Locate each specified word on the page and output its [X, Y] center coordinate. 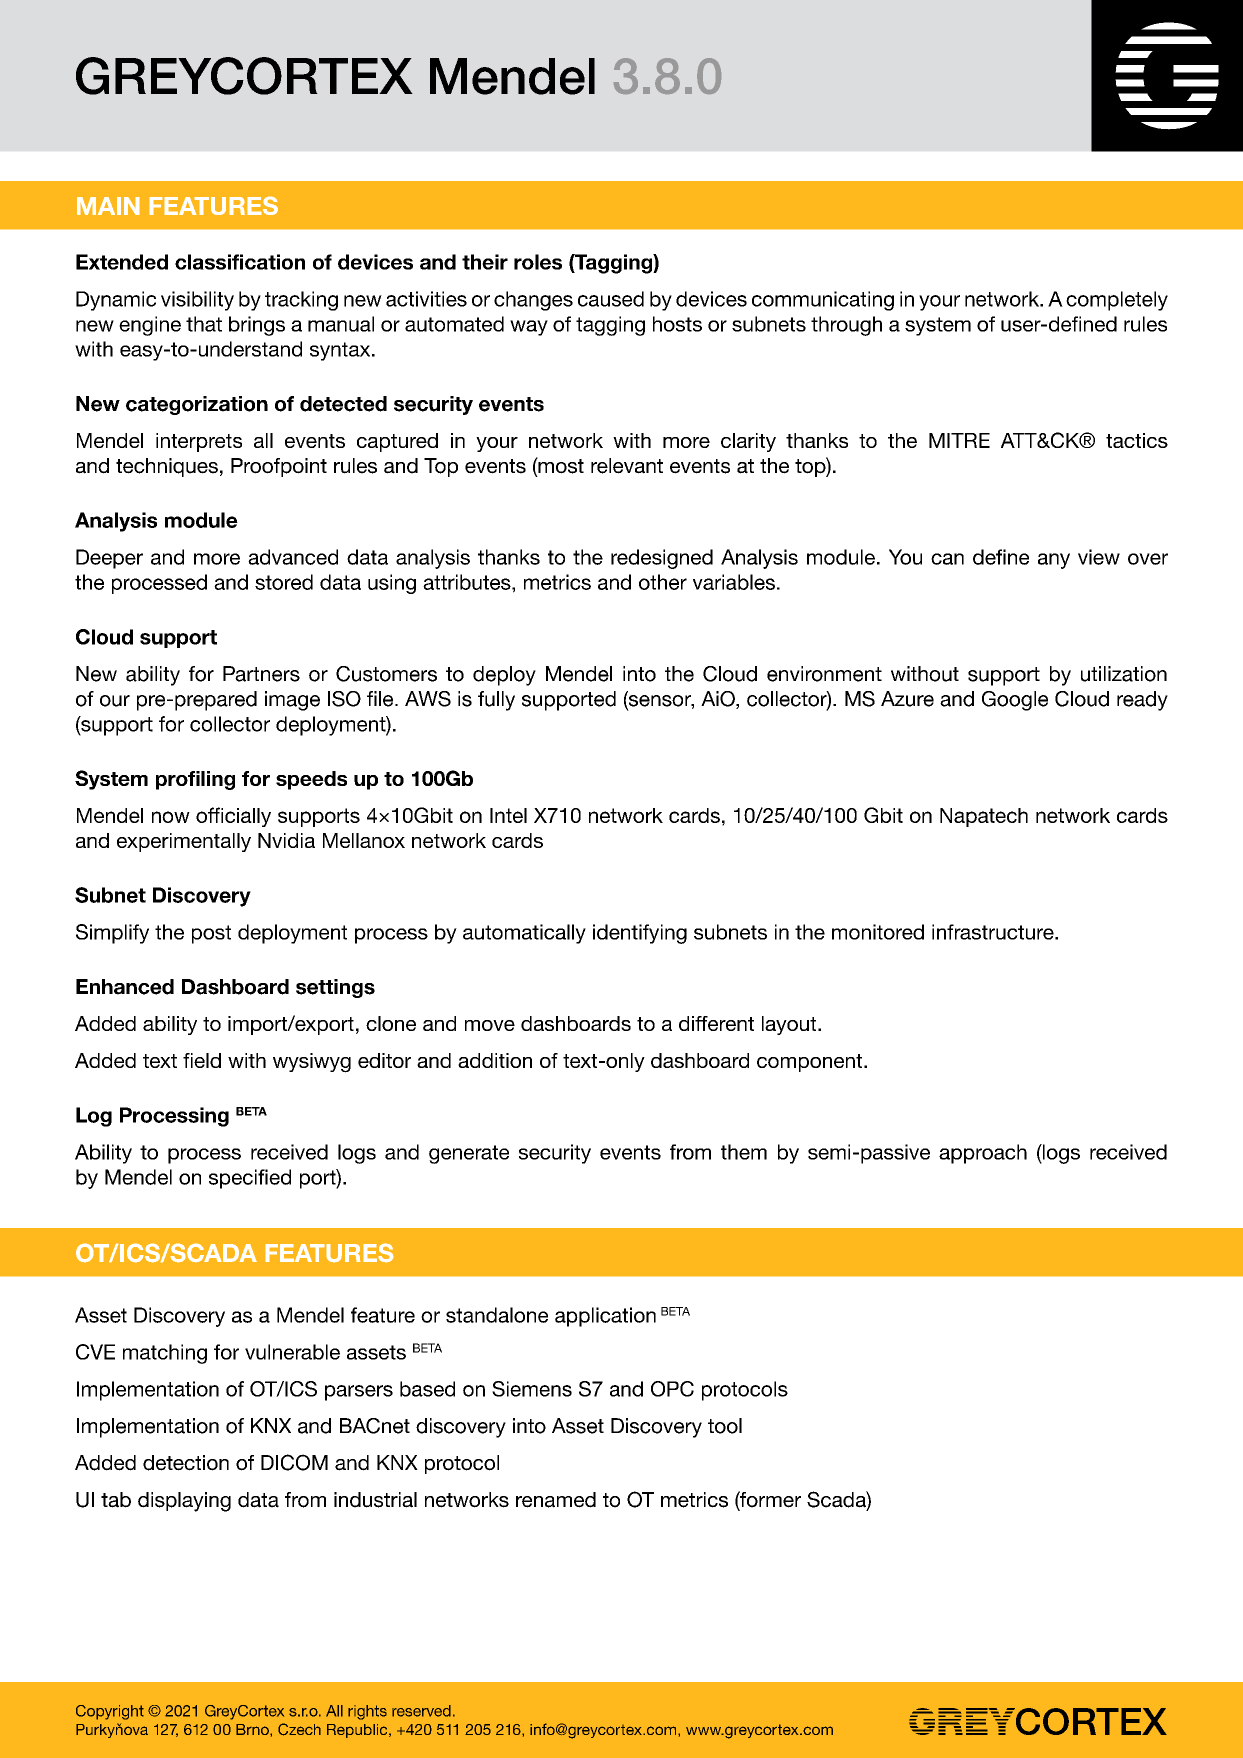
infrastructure [994, 932]
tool [725, 1426]
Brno [253, 1729]
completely [1117, 301]
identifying [640, 934]
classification [240, 262]
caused [611, 299]
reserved [421, 1711]
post [211, 934]
